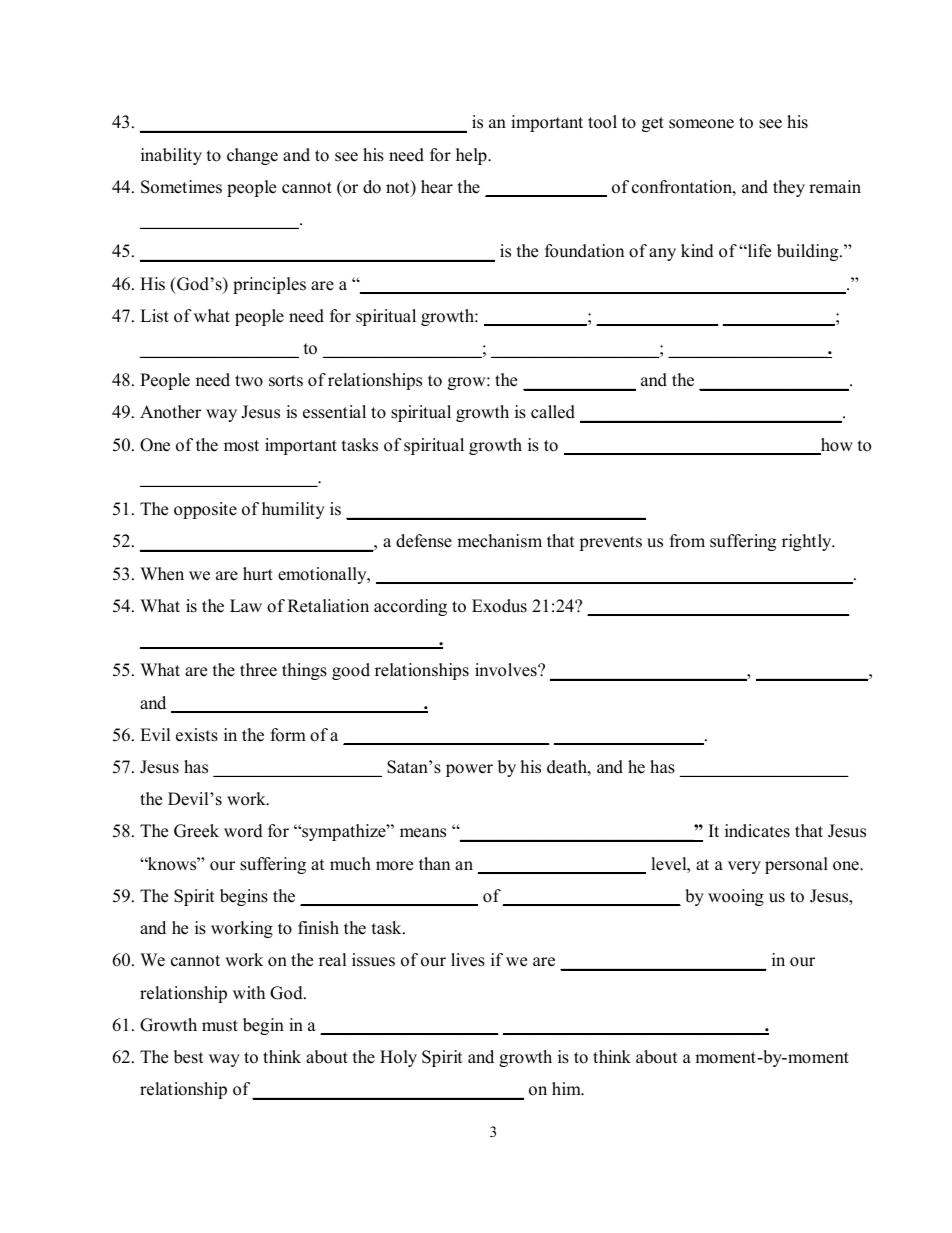  I want to click on must, so click(220, 1026).
